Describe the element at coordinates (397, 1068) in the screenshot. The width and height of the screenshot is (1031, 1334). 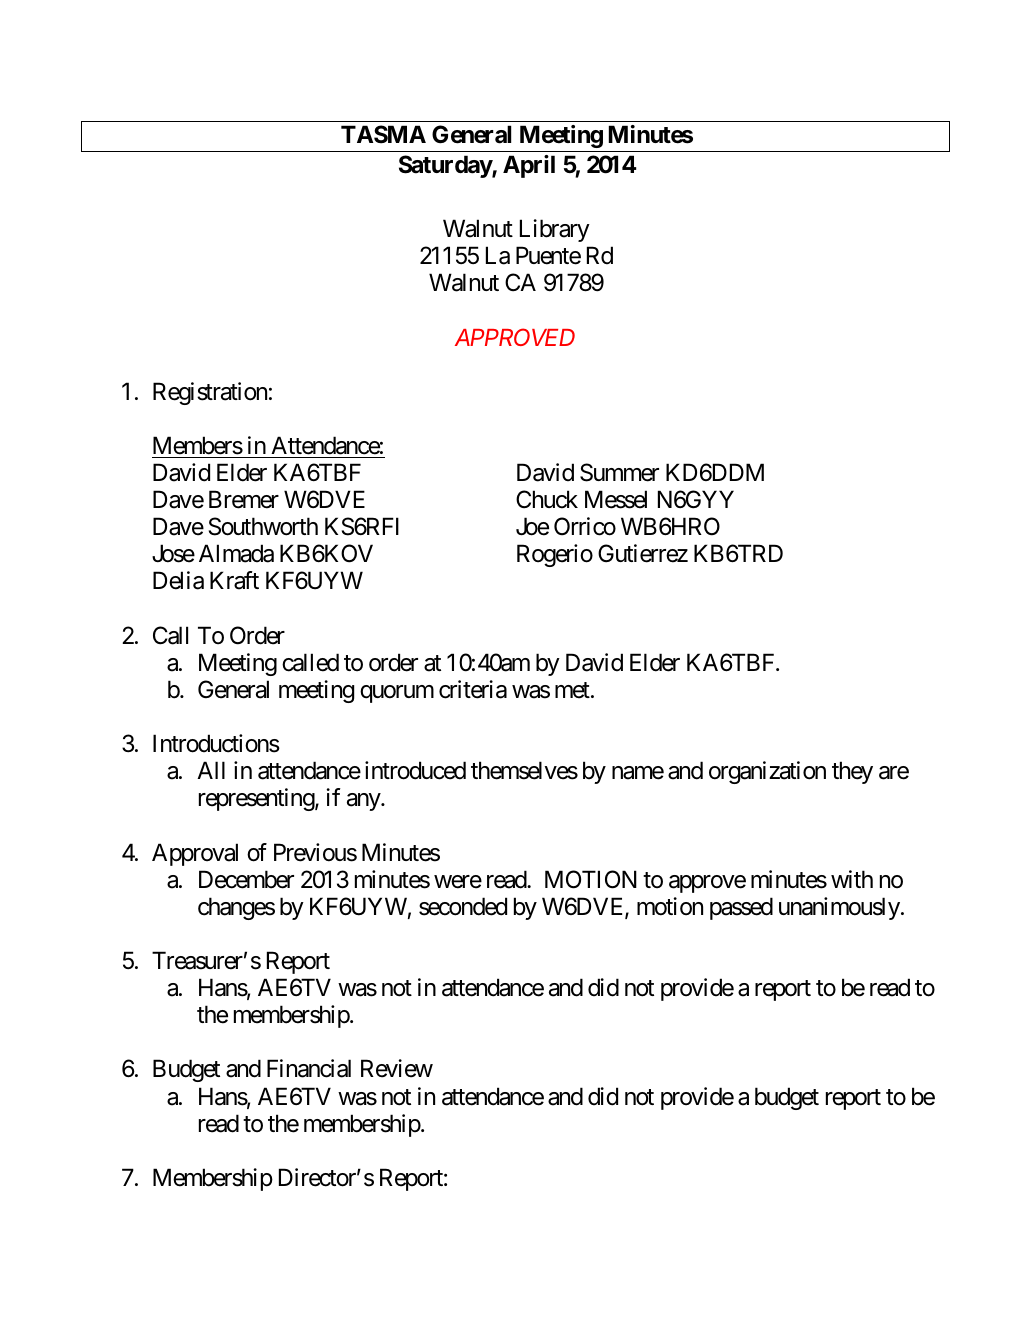
I see `Review` at that location.
